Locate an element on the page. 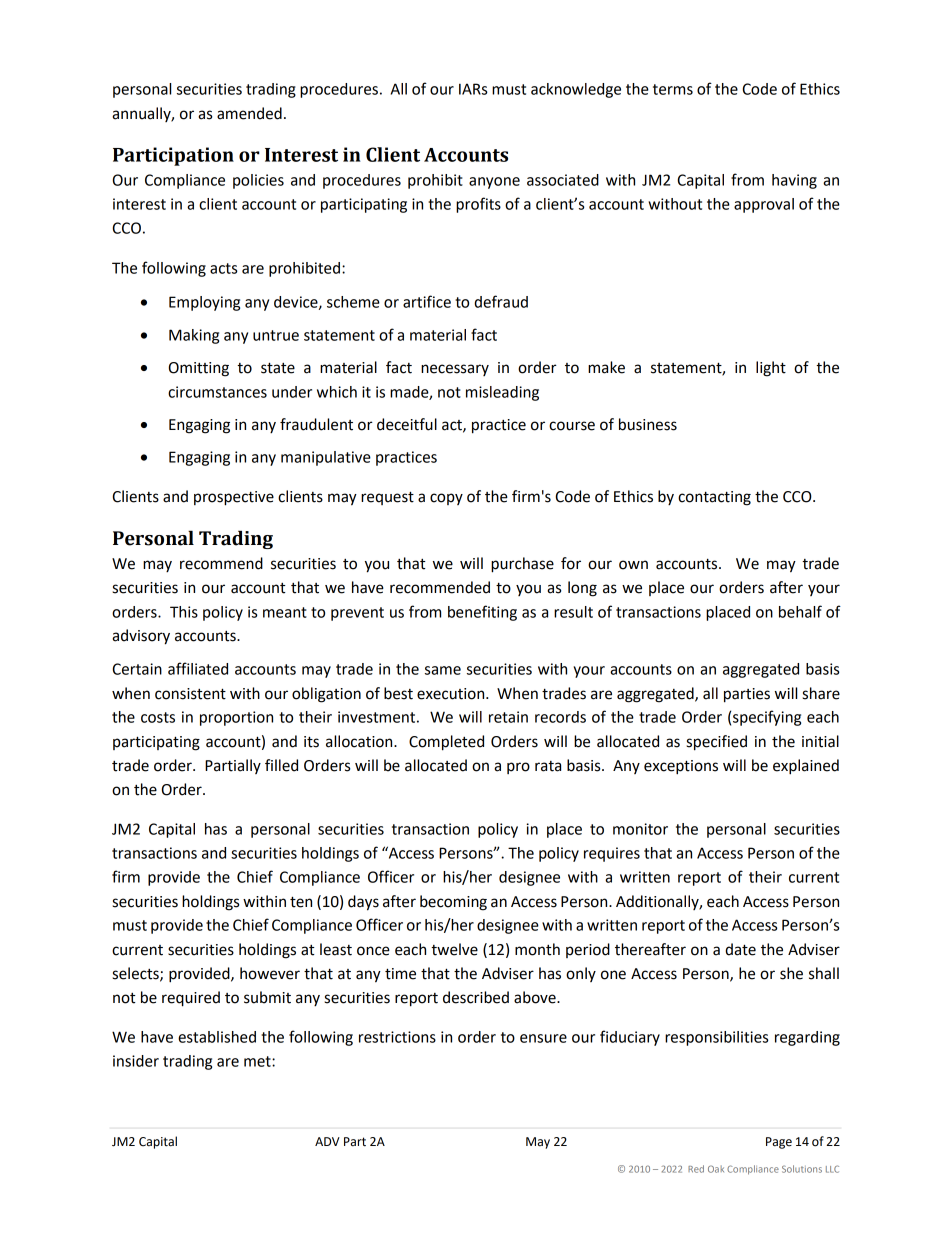 The width and height of the document is (952, 1233). terms is located at coordinates (673, 89).
